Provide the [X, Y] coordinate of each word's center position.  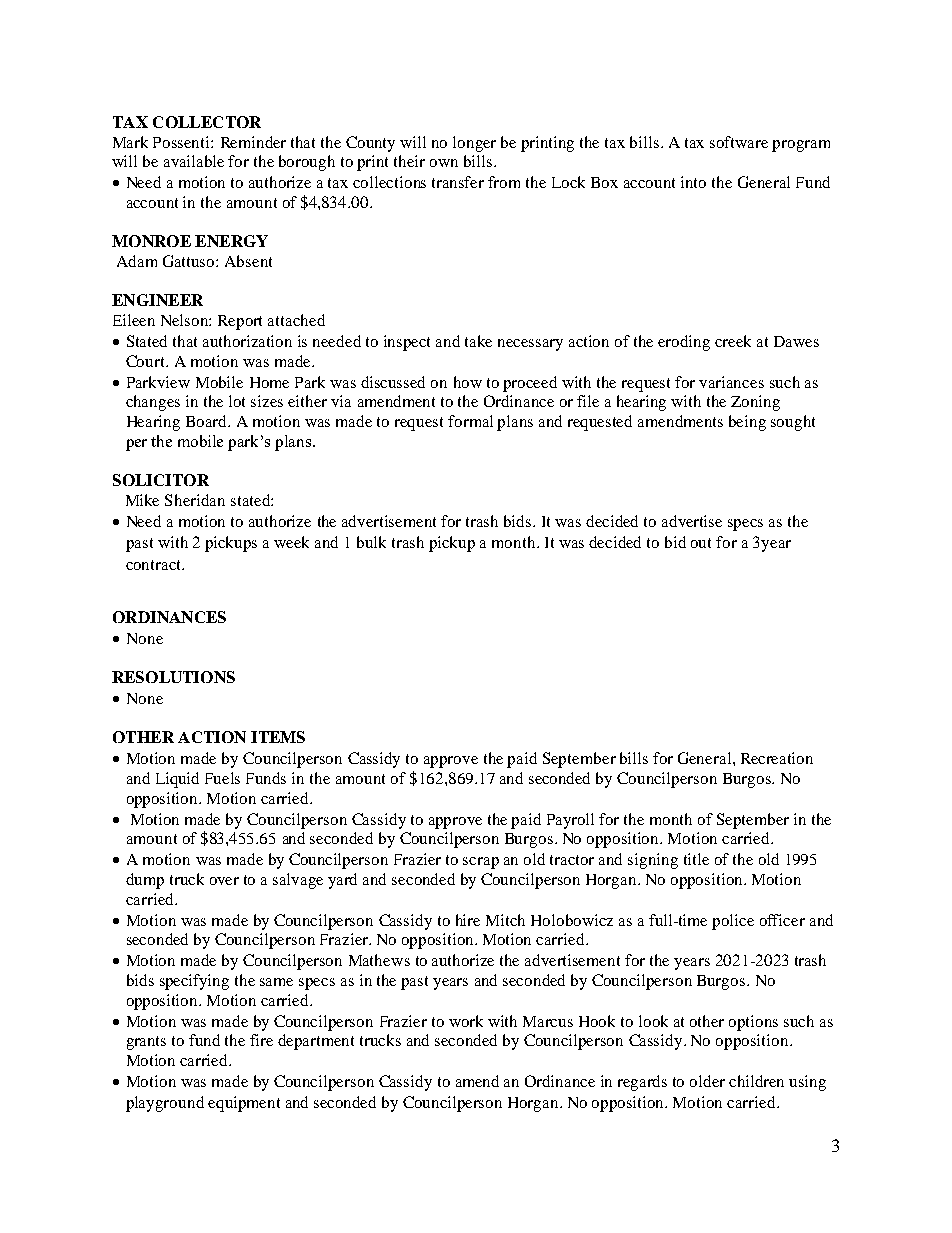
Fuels [222, 778]
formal [470, 421]
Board [208, 421]
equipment [244, 1104]
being [747, 423]
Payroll [570, 821]
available [194, 161]
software [739, 142]
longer [474, 144]
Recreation [777, 758]
